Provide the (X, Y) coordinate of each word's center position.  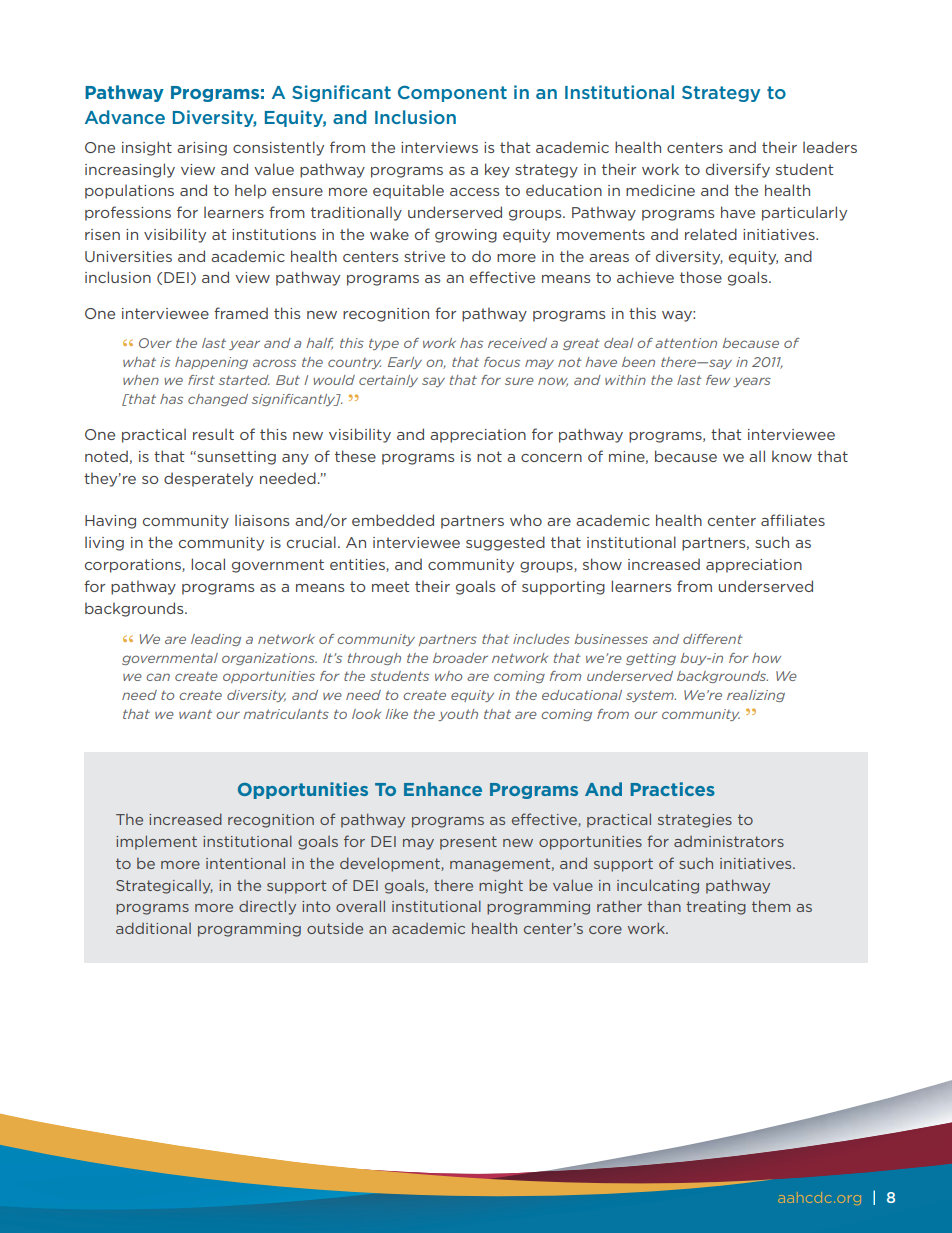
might (501, 886)
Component (452, 93)
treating (716, 908)
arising (202, 149)
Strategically (164, 886)
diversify (738, 170)
